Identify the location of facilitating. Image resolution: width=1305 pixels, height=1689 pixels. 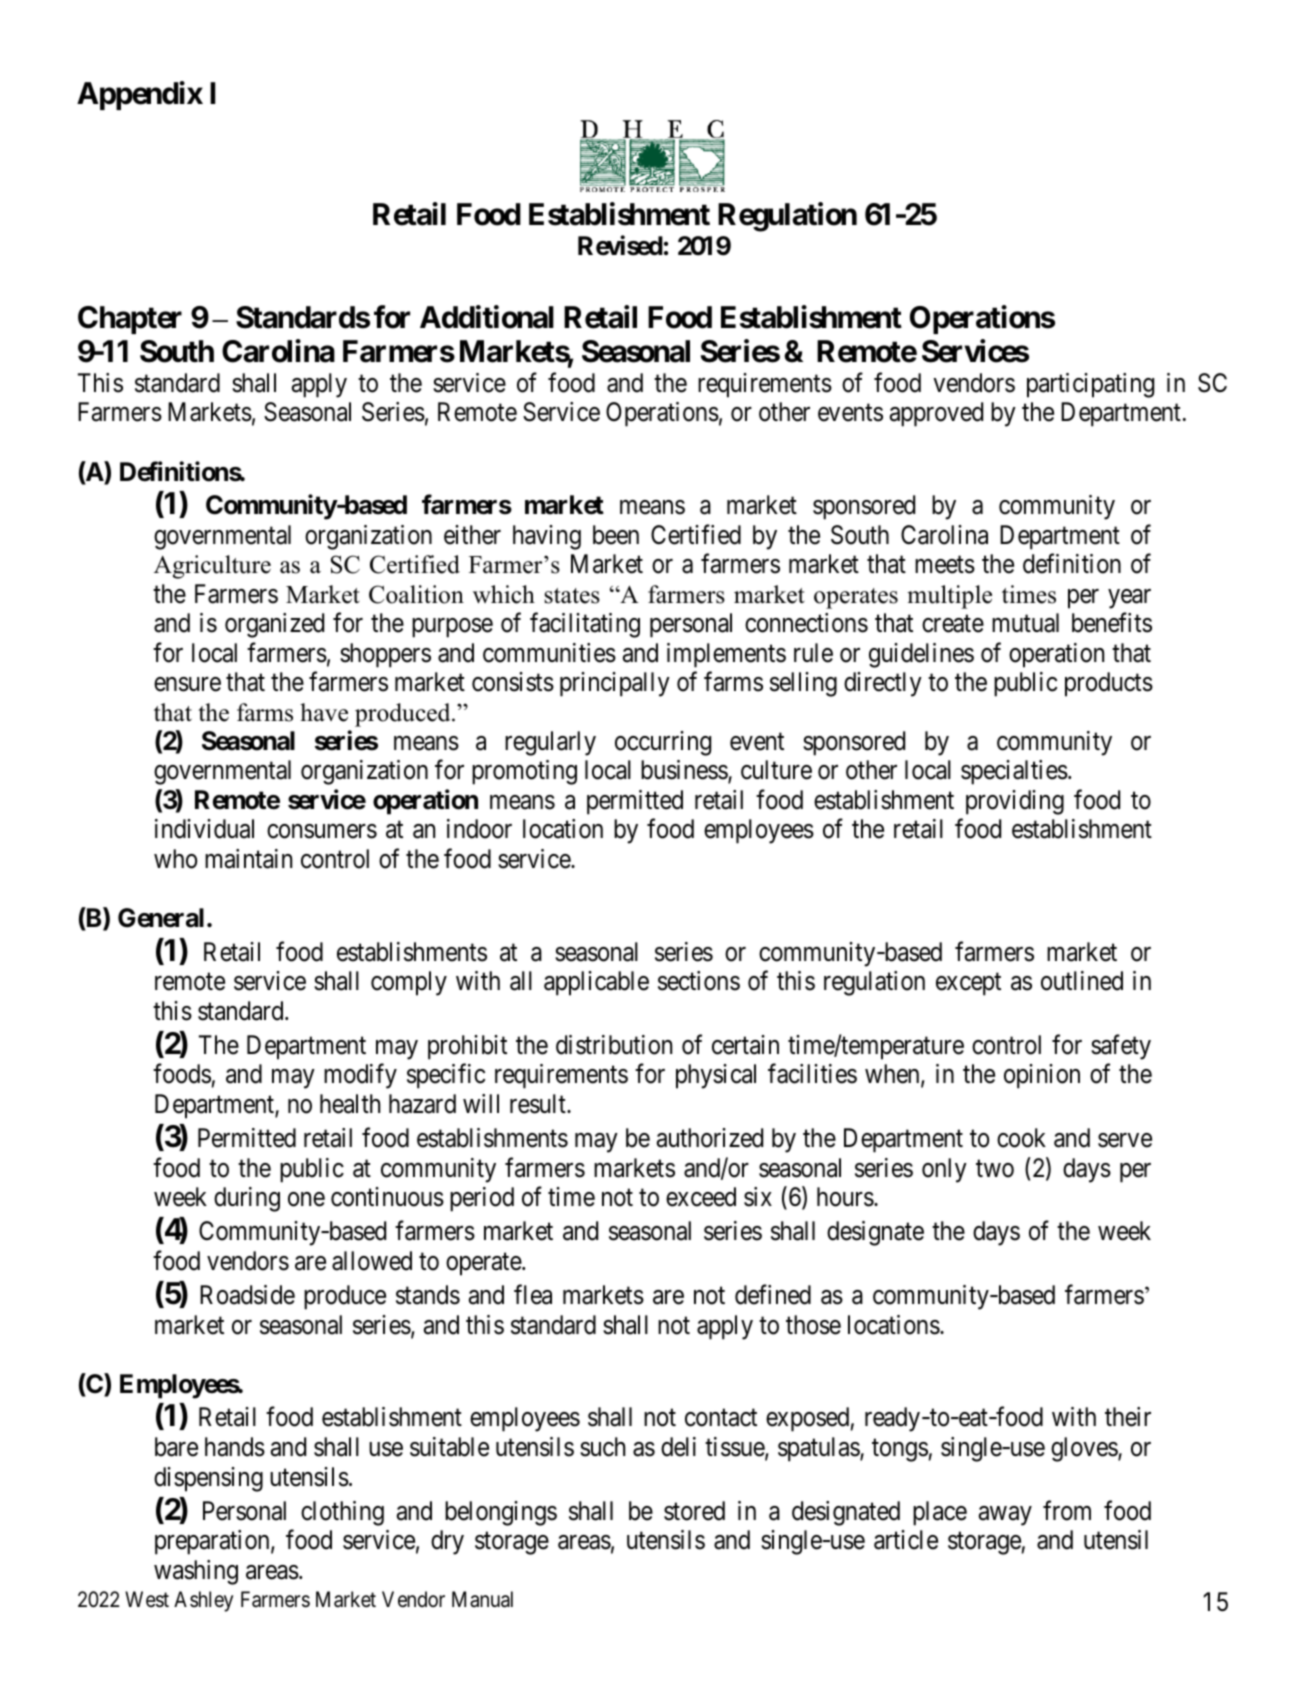
(585, 625).
